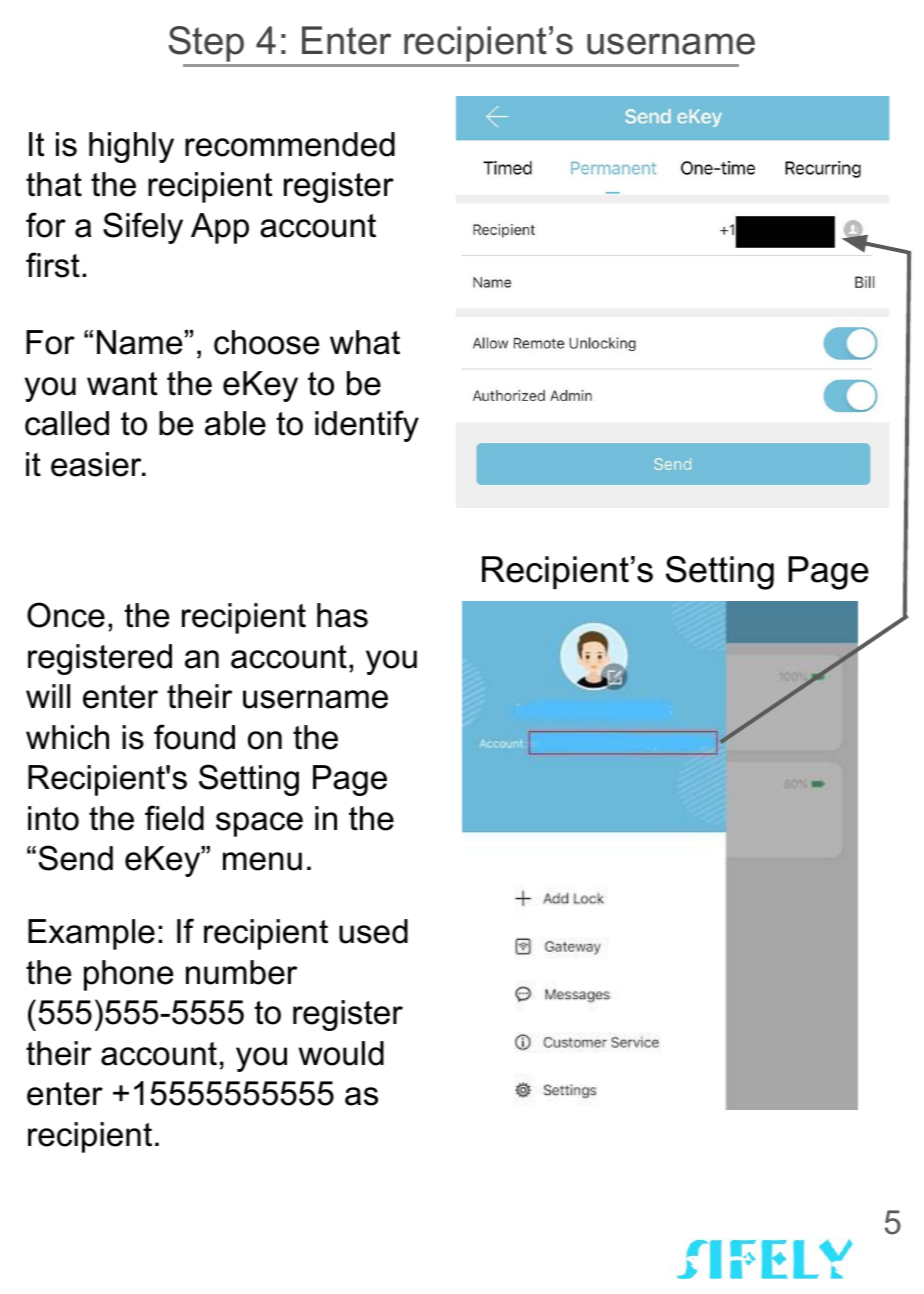  I want to click on App, so click(220, 228).
